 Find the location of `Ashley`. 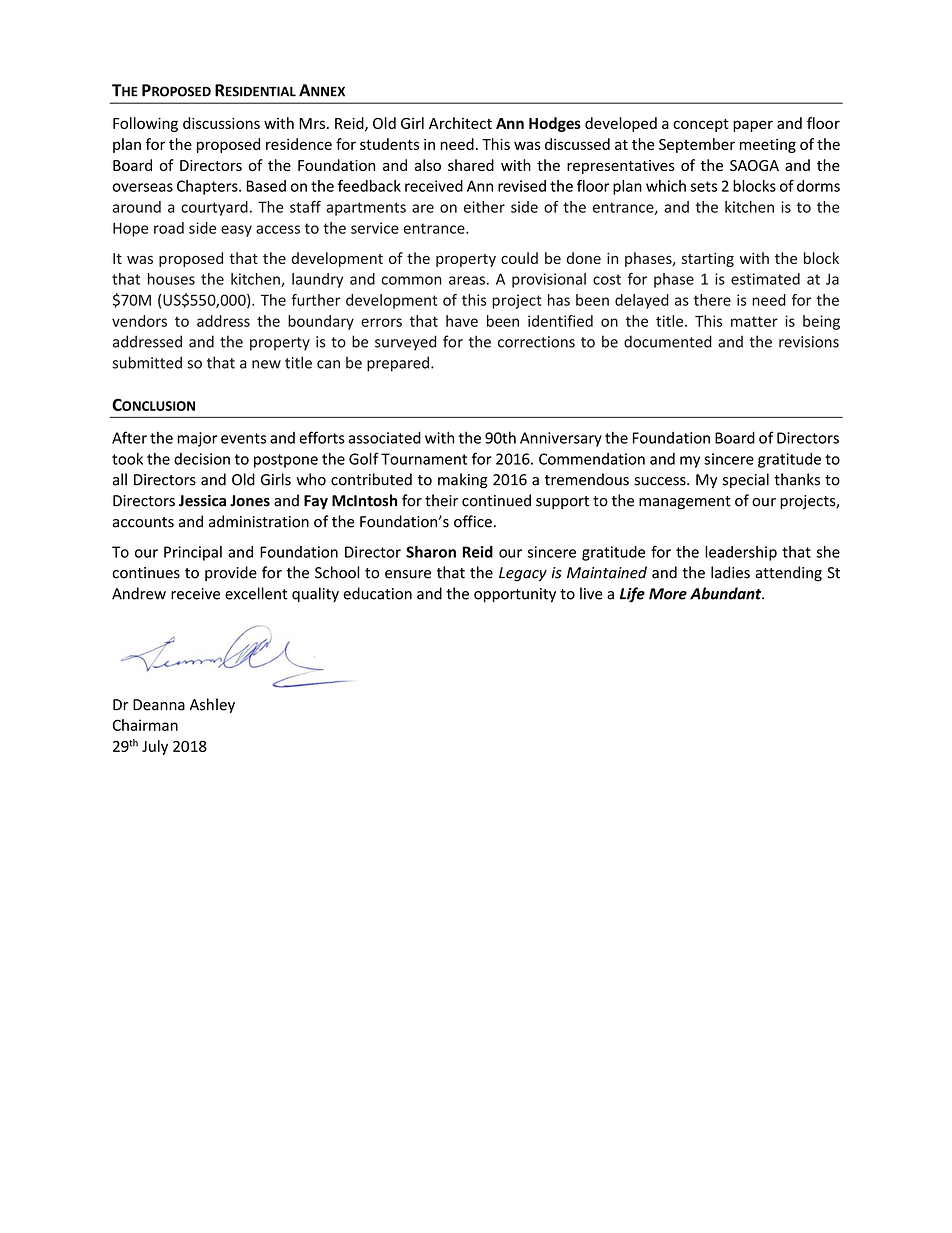

Ashley is located at coordinates (212, 705).
